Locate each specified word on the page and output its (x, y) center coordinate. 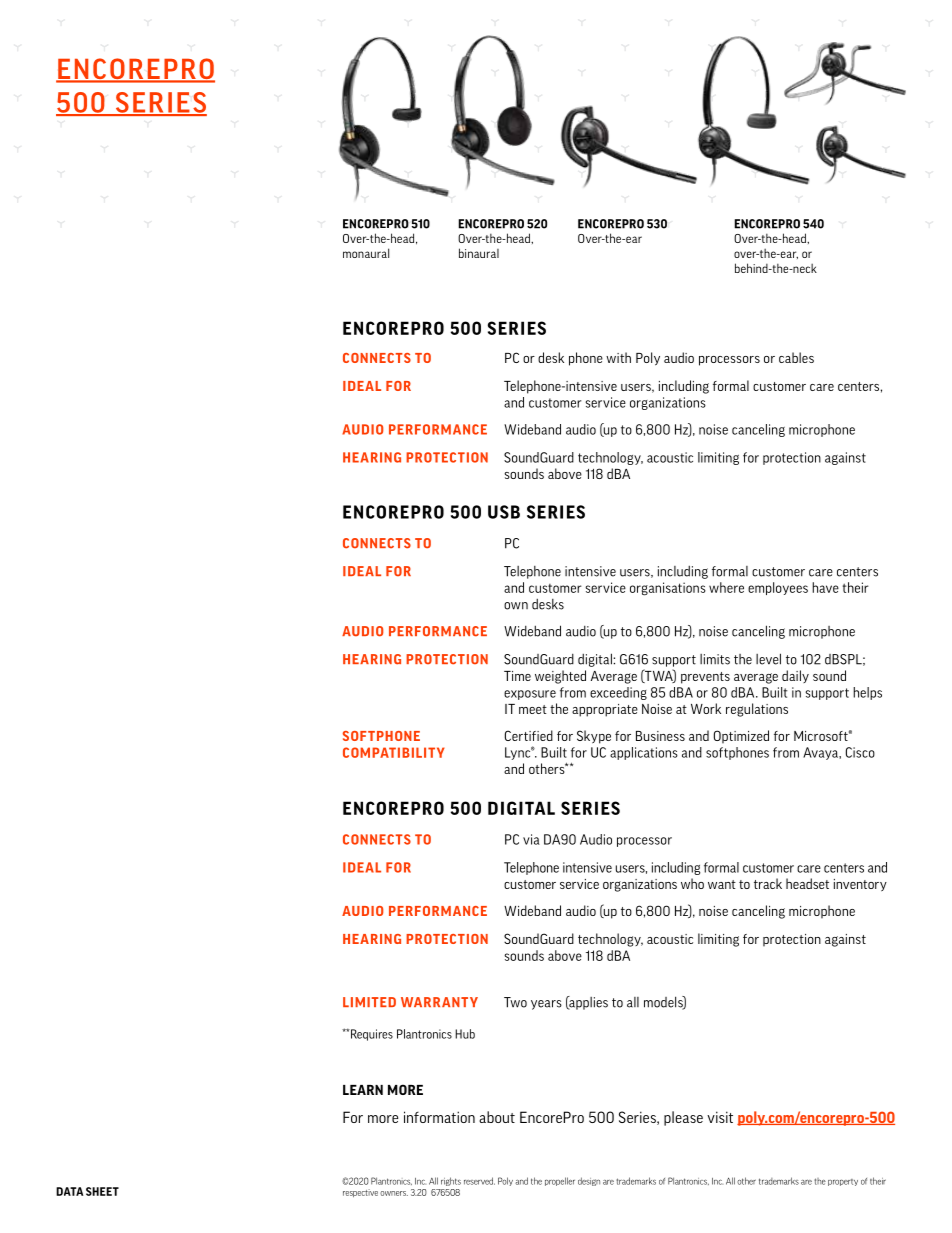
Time (517, 676)
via (531, 839)
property (843, 1182)
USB (504, 512)
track (768, 883)
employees (778, 588)
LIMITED (369, 1002)
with (618, 357)
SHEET (102, 1191)
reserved (479, 1181)
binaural (479, 253)
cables (796, 357)
